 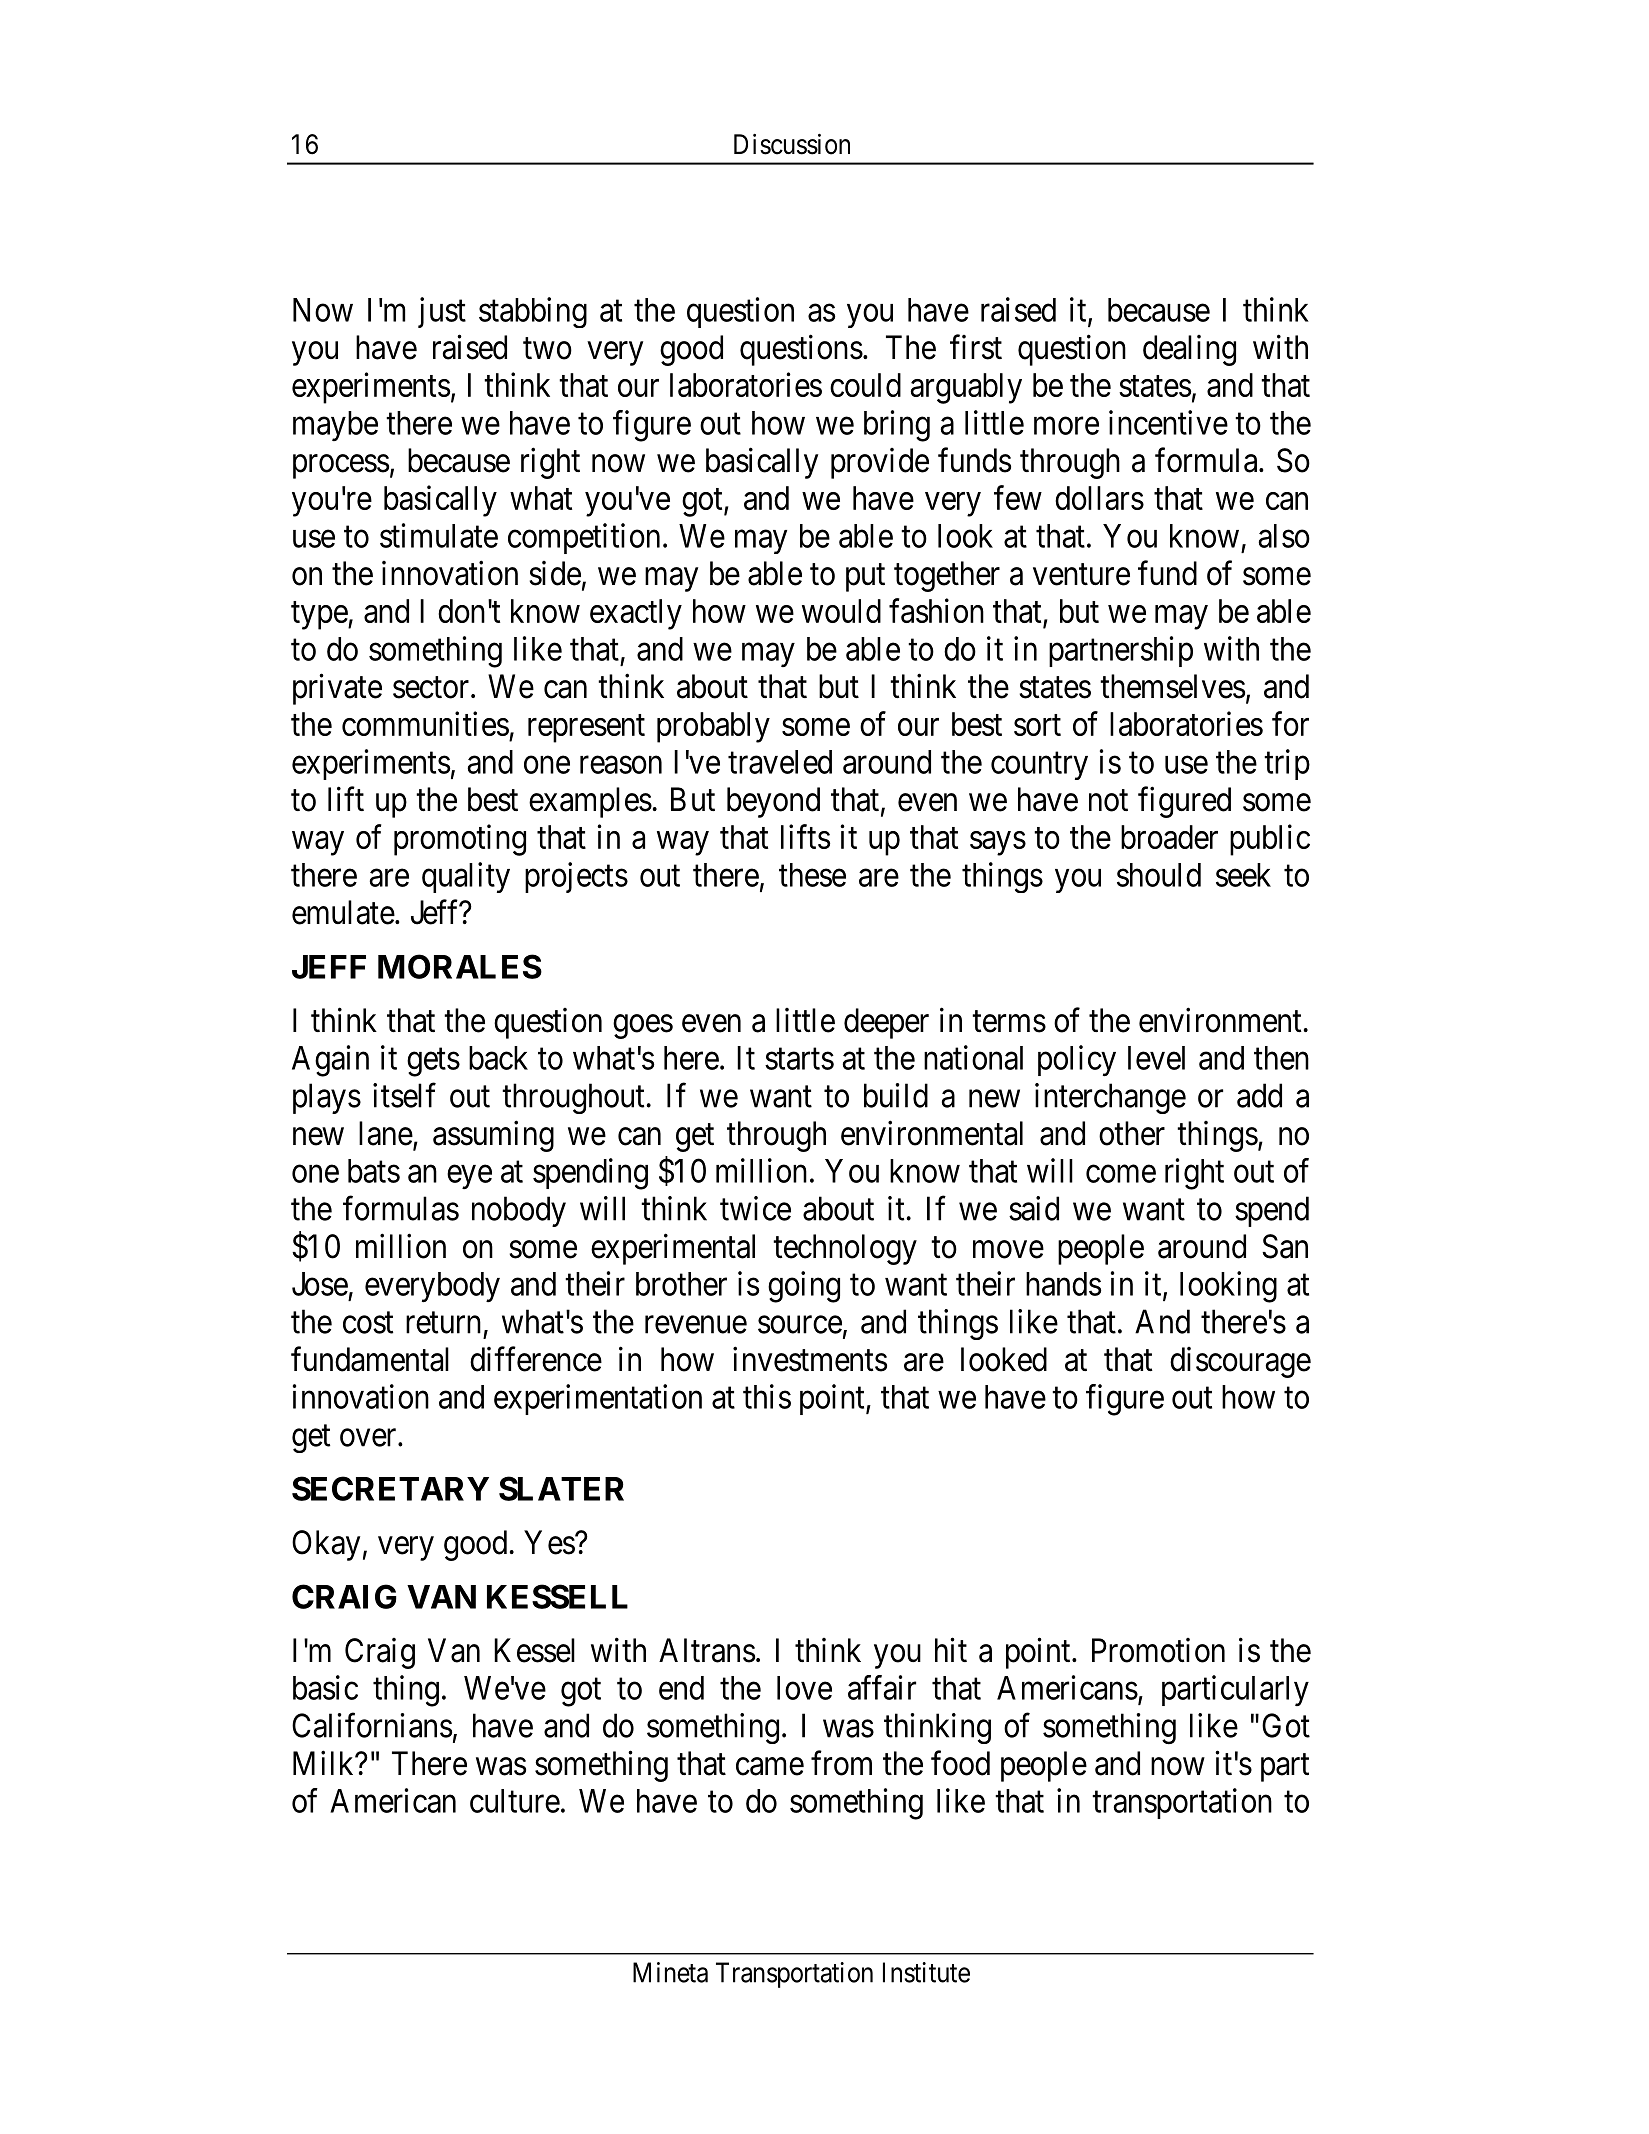 I want to click on SECRETARY, so click(x=390, y=1488).
